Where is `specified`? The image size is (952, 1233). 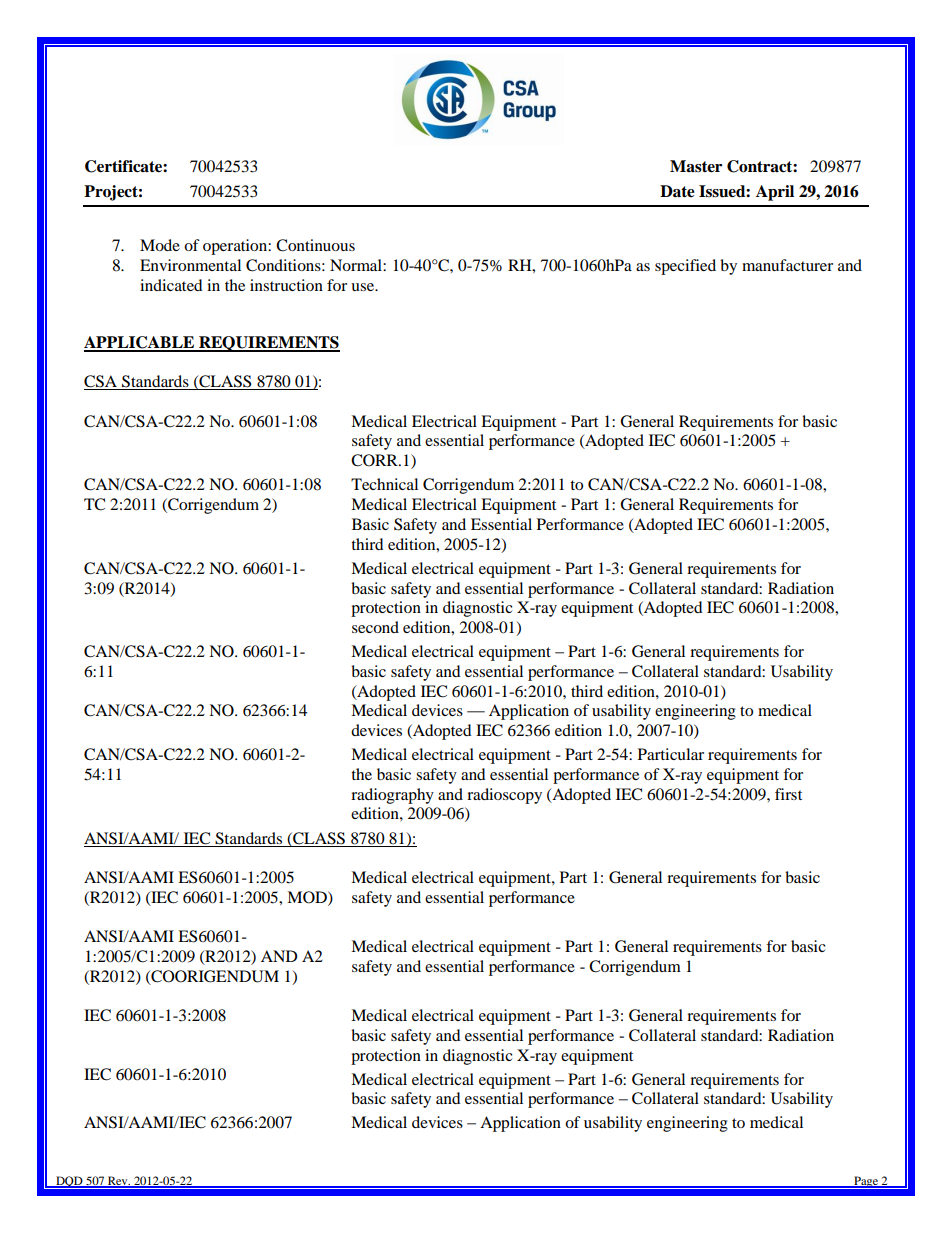
specified is located at coordinates (685, 267).
